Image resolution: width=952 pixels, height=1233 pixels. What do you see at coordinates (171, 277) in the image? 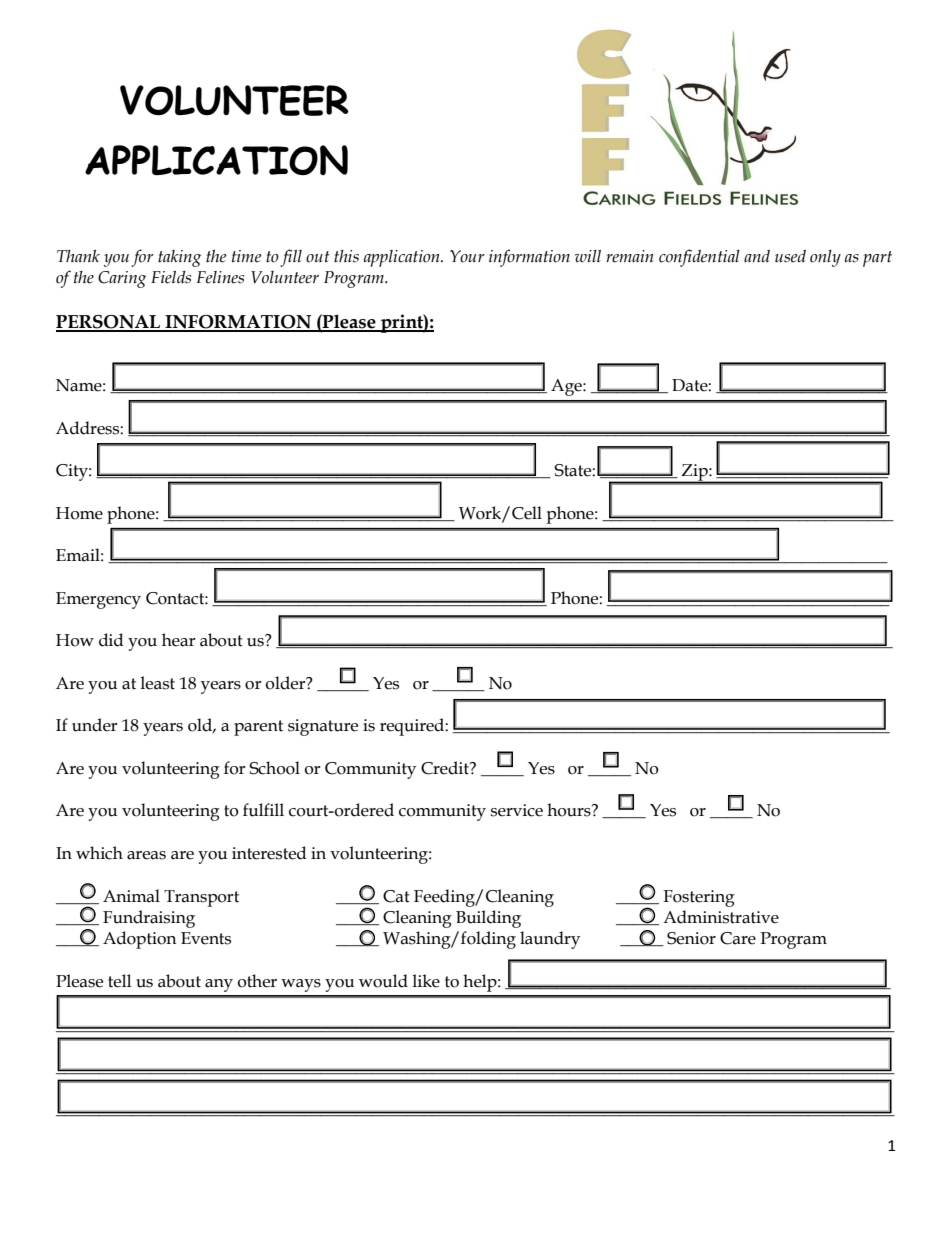
I see `Fields` at bounding box center [171, 277].
